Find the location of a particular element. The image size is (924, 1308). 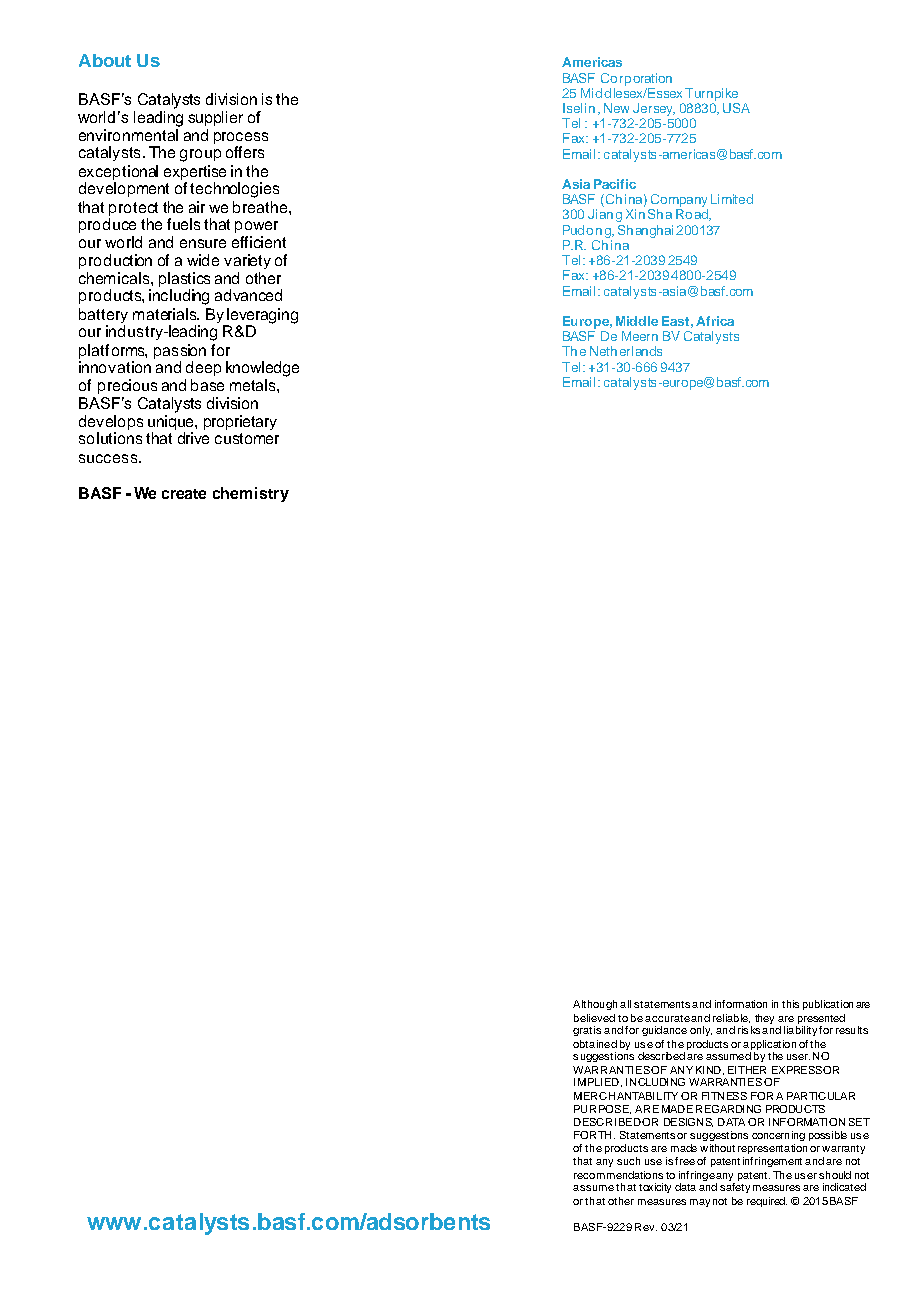

FORTH is located at coordinates (592, 1135).
